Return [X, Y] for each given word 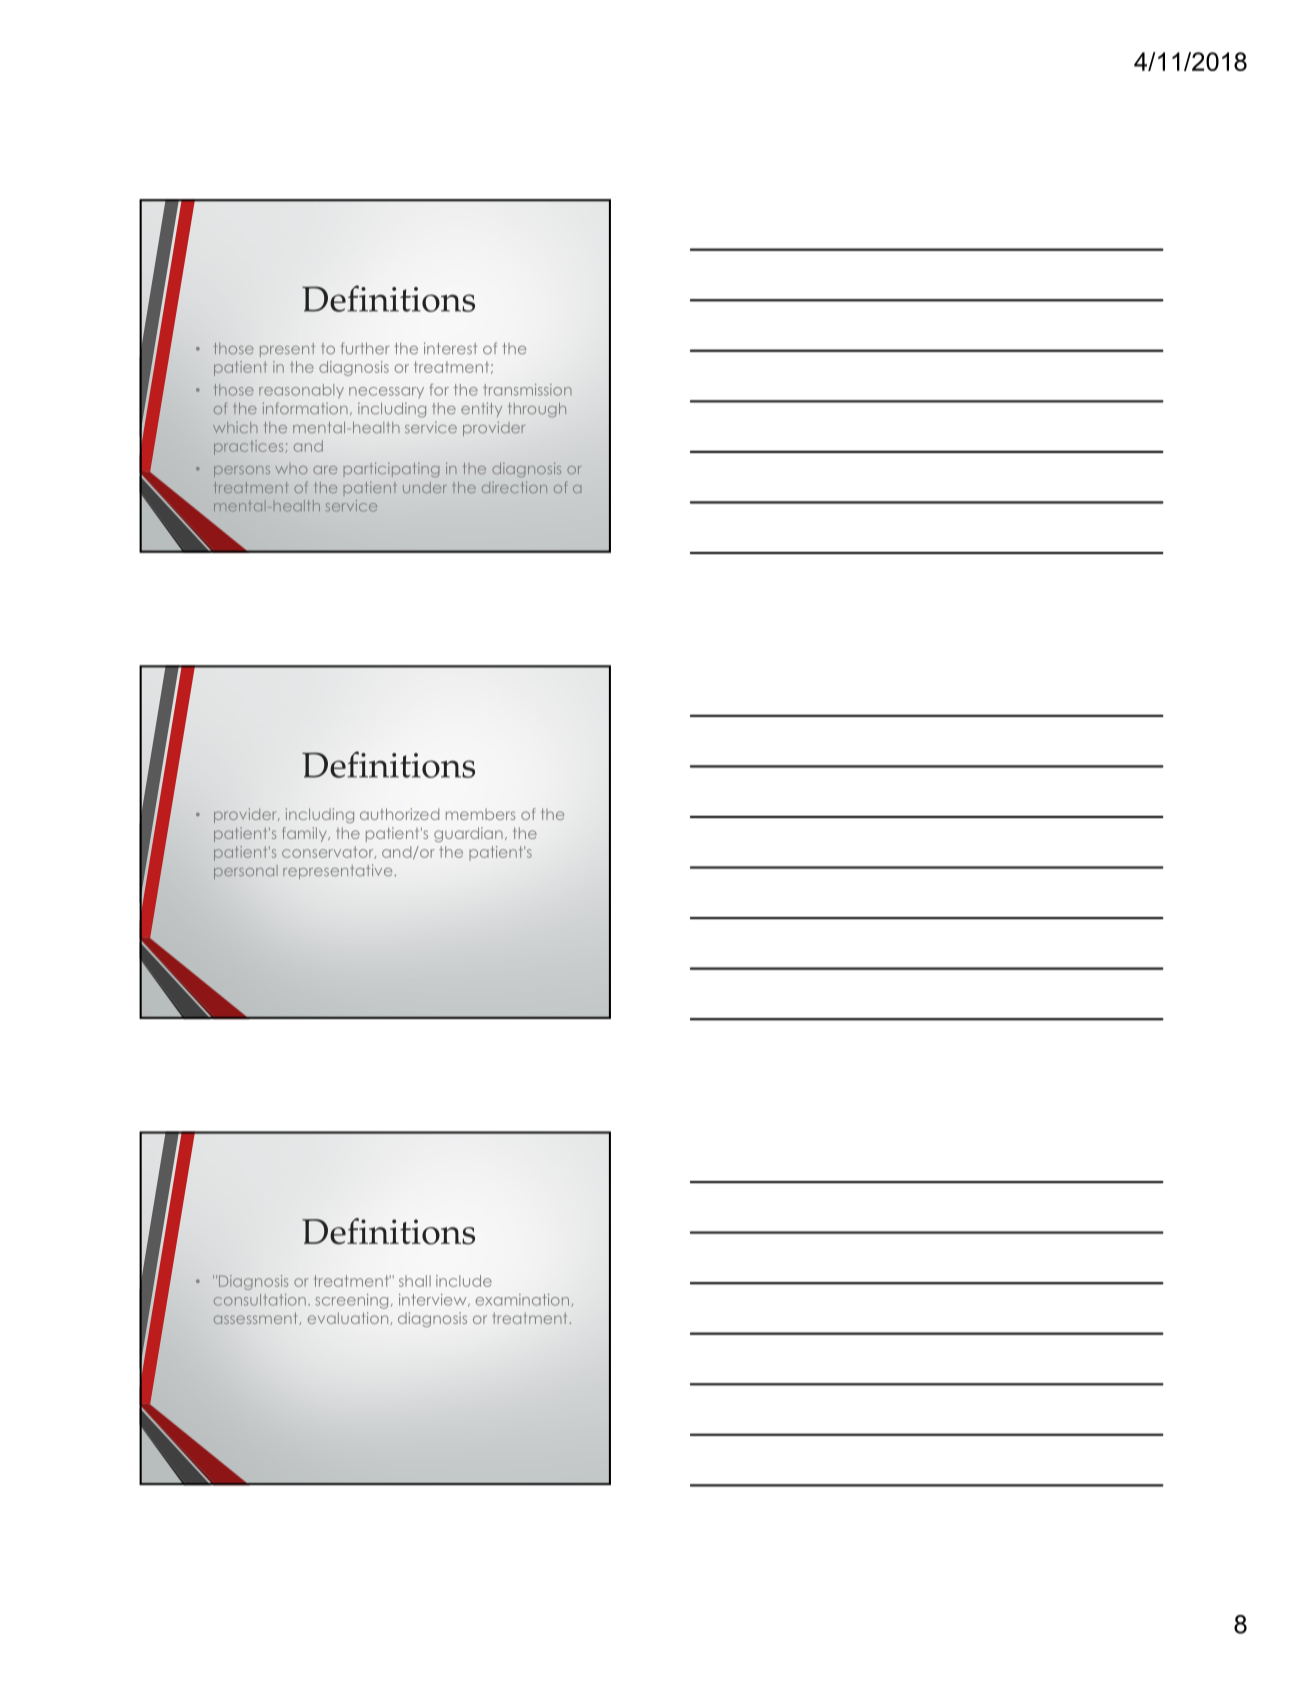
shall [415, 1281]
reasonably [301, 391]
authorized [399, 814]
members [480, 814]
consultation [260, 1300]
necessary [386, 392]
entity [481, 409]
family [305, 834]
